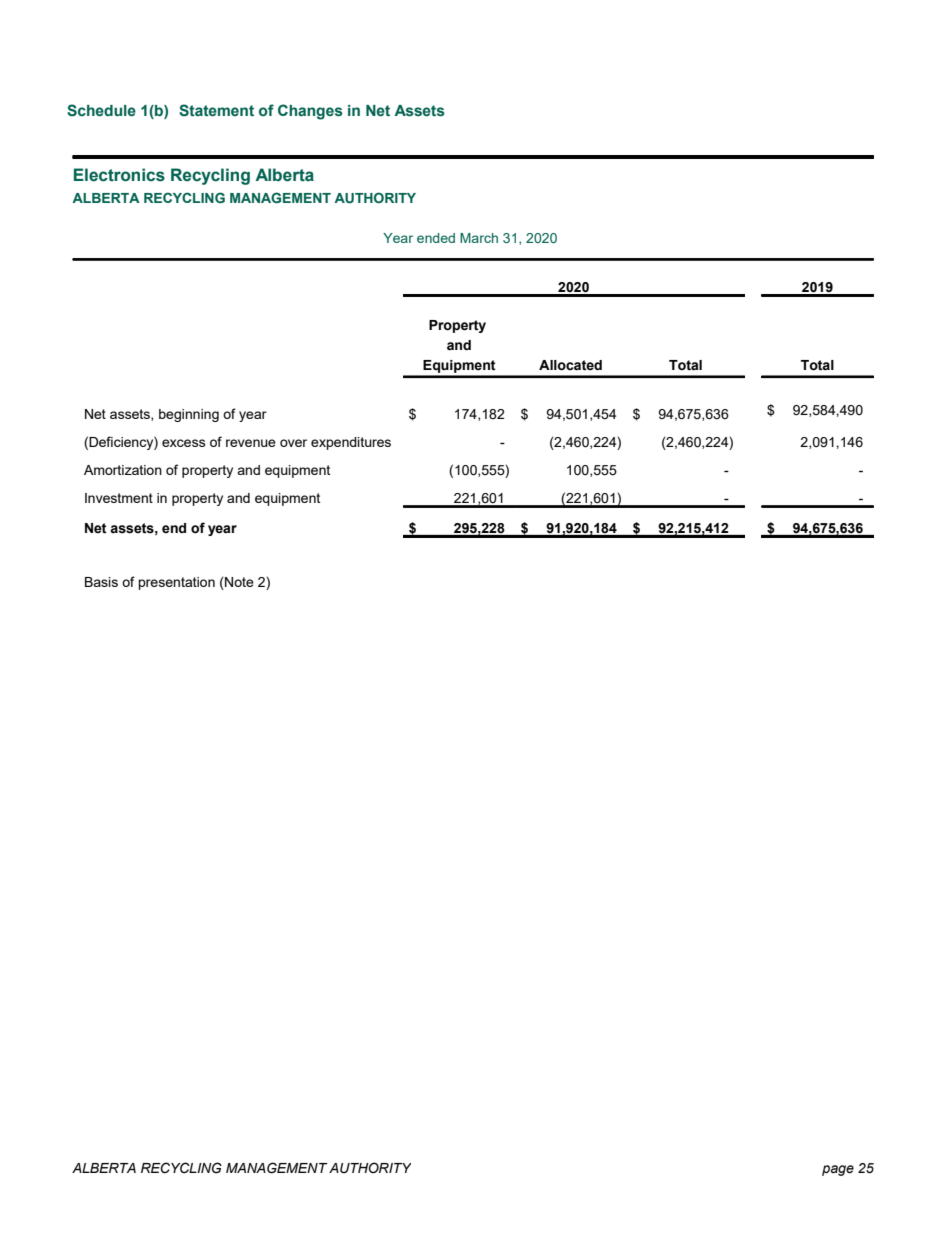  I want to click on Allocated, so click(570, 365).
